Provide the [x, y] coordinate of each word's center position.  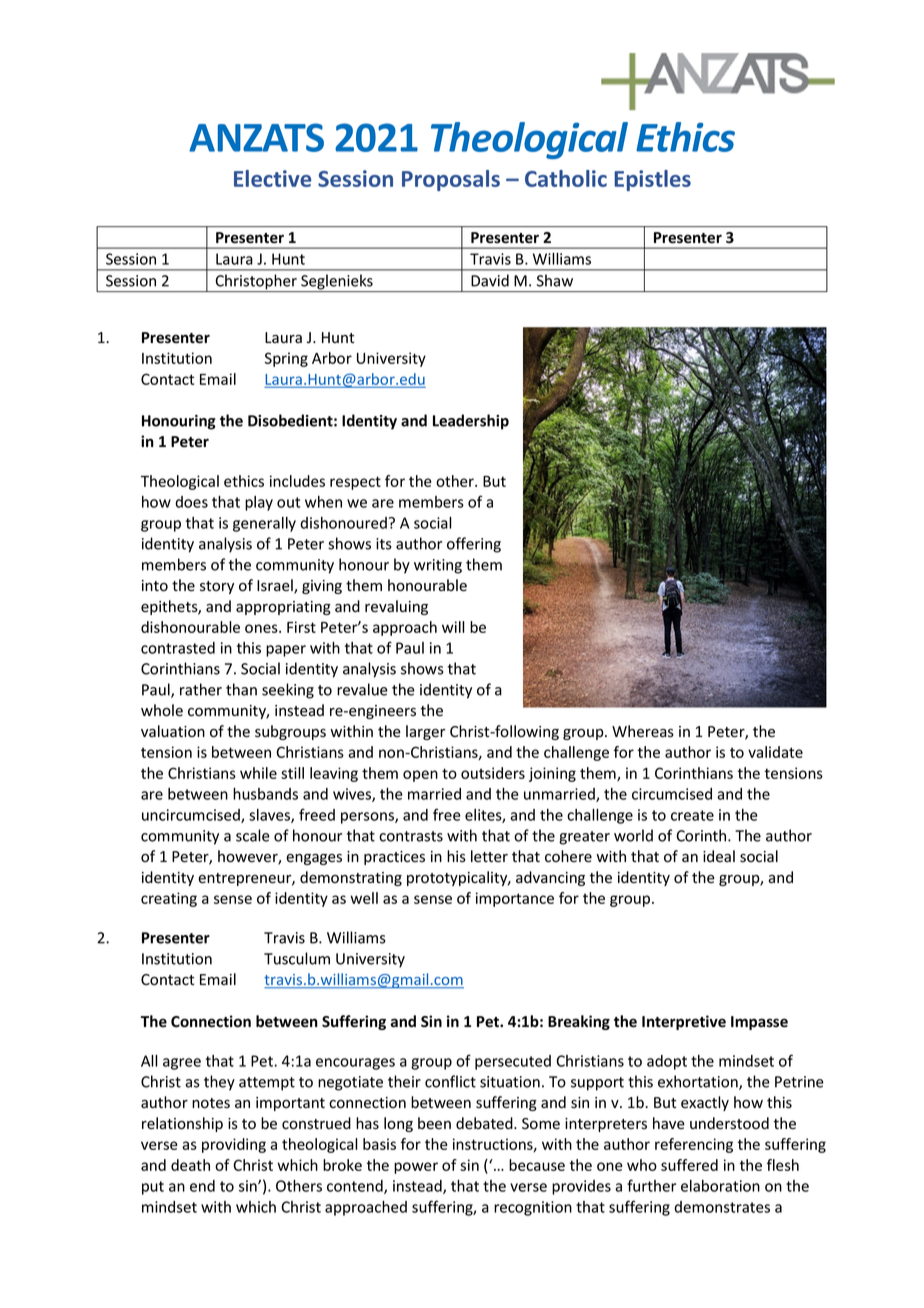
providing [234, 1145]
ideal [719, 856]
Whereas [643, 731]
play [259, 503]
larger [425, 732]
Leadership [471, 422]
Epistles [652, 180]
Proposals [451, 180]
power [416, 1168]
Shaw [555, 280]
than [241, 689]
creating [169, 899]
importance [515, 899]
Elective [272, 178]
